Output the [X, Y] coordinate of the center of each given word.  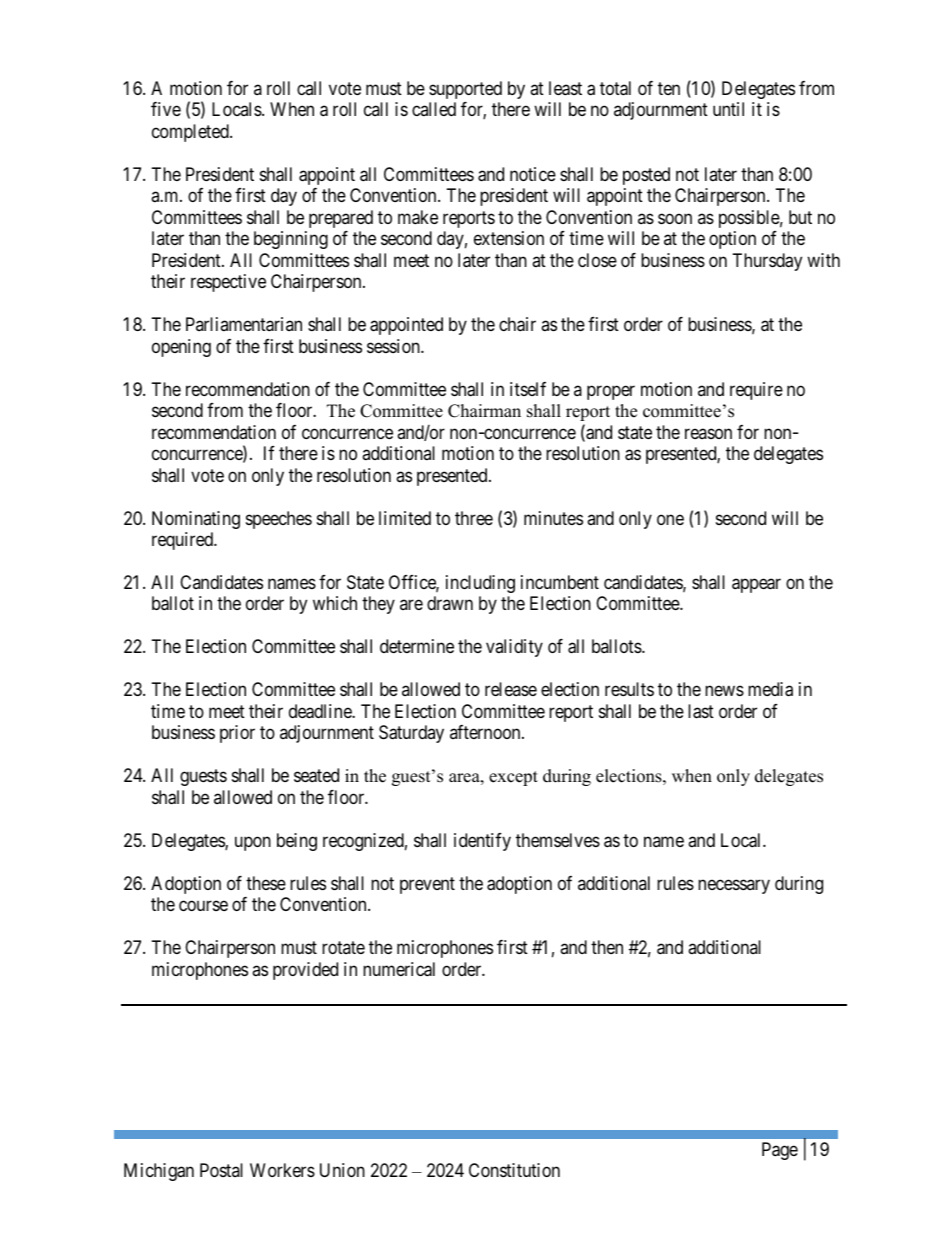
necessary [734, 886]
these [266, 883]
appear [756, 585]
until [728, 109]
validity [514, 648]
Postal [221, 1170]
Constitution [514, 1170]
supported [465, 90]
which [335, 603]
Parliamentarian [244, 324]
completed [191, 133]
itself [528, 389]
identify [482, 842]
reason [708, 433]
